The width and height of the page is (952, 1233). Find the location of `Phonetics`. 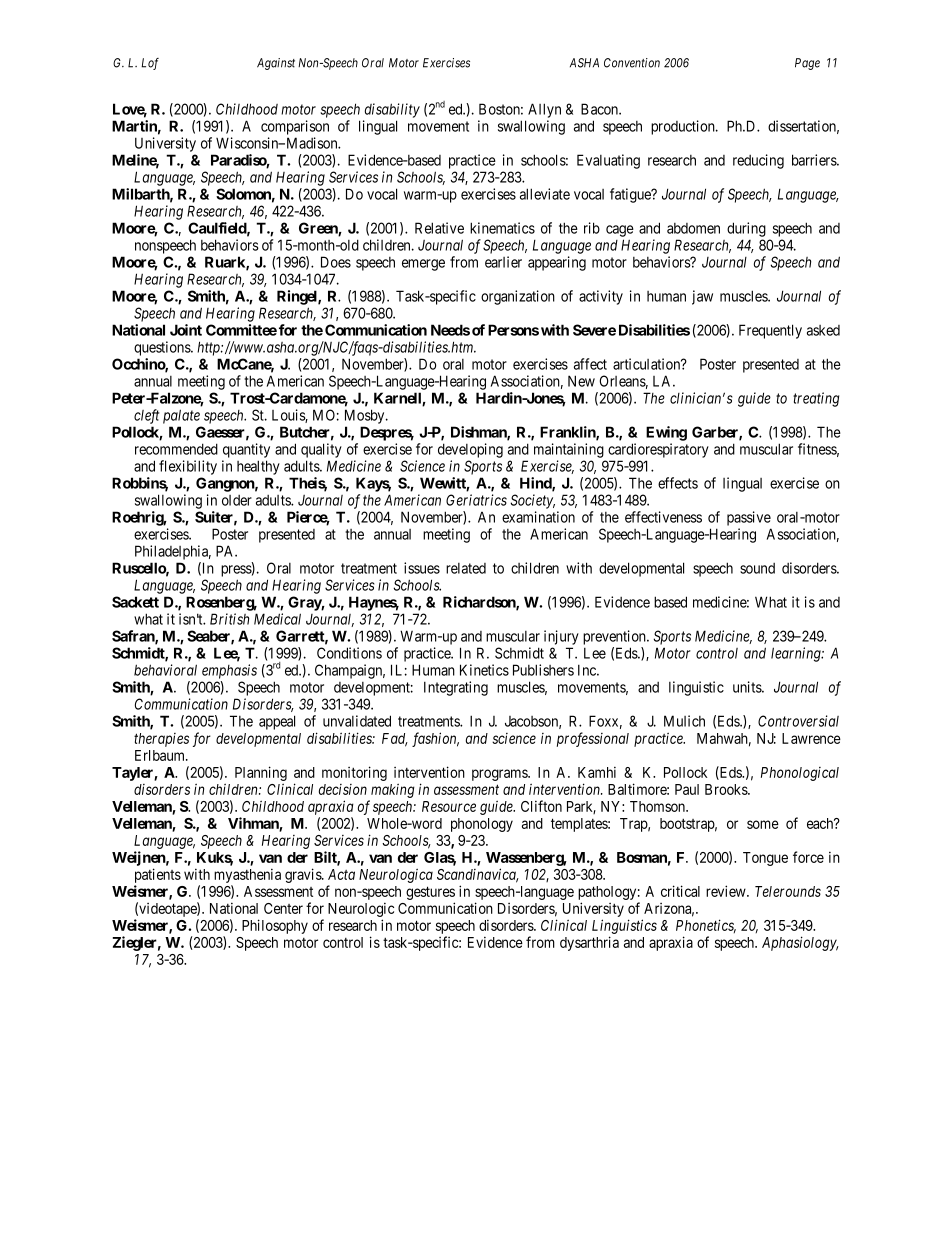

Phonetics is located at coordinates (706, 926).
